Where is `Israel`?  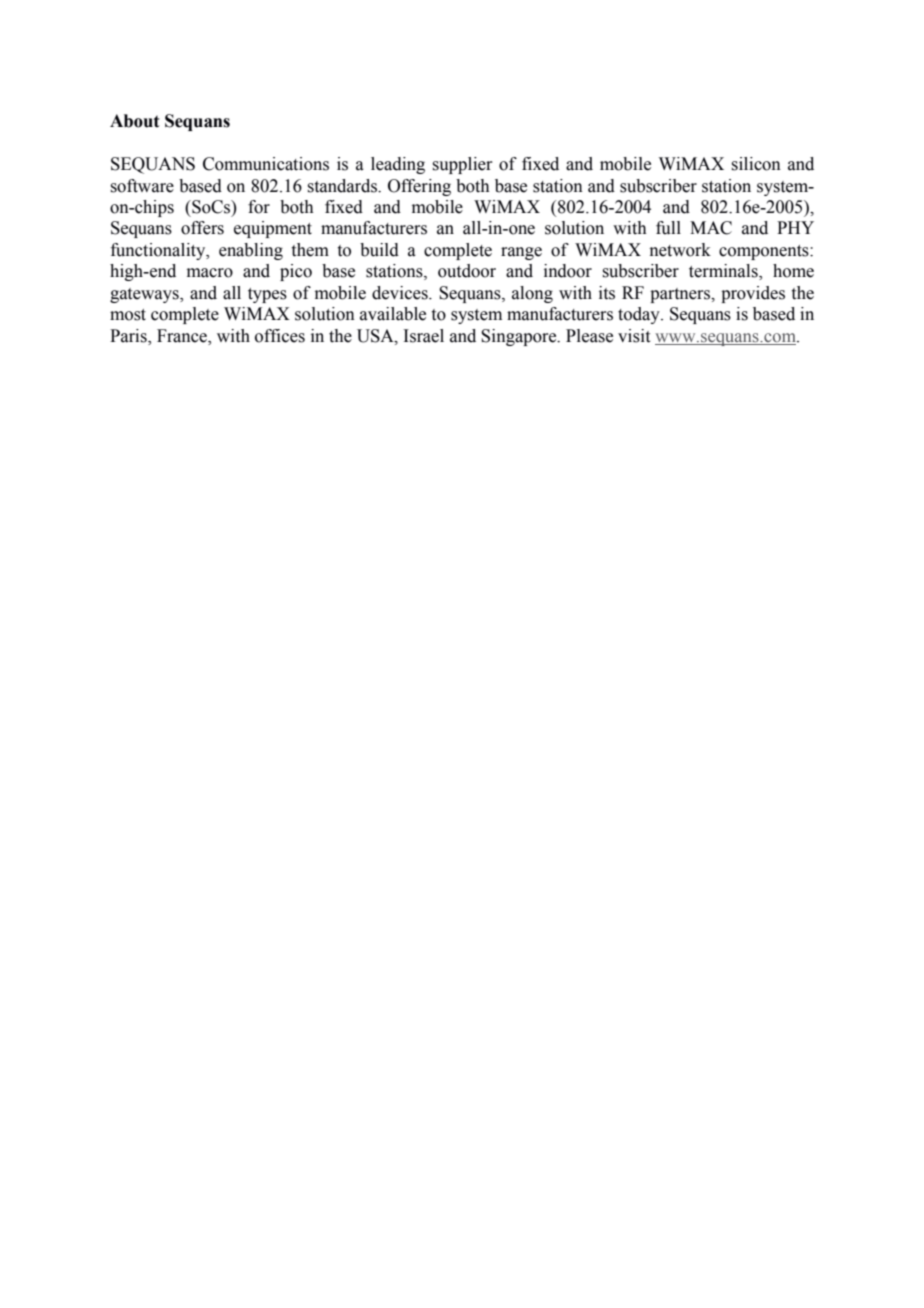
Israel is located at coordinates (423, 336).
